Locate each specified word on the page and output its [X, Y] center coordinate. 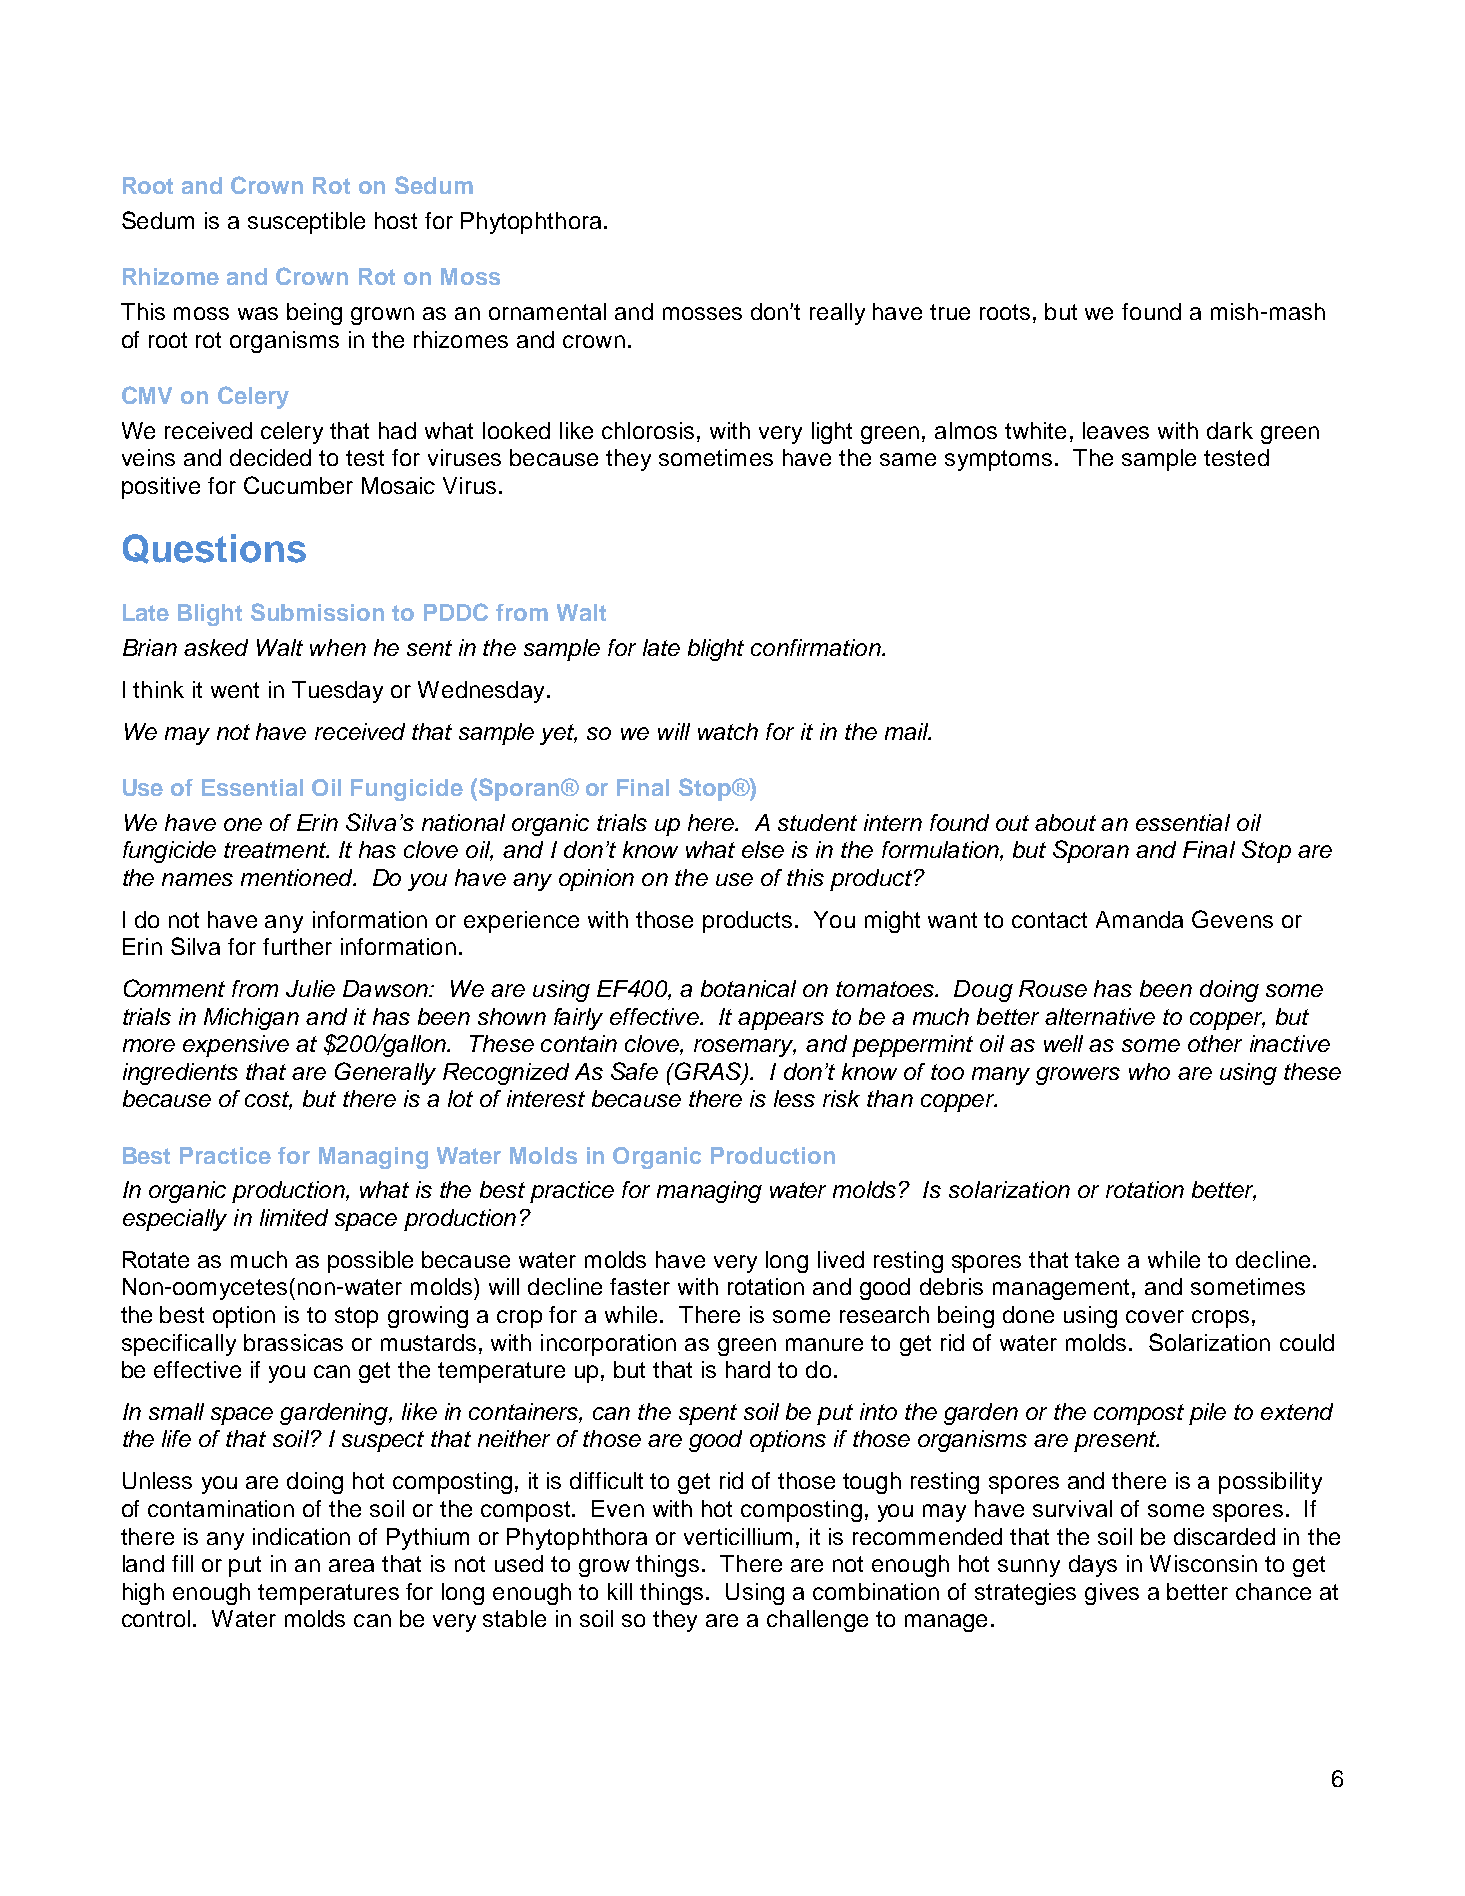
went [235, 690]
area [351, 1565]
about [1065, 822]
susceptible [306, 223]
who [1149, 1071]
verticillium [738, 1536]
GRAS [708, 1072]
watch [728, 731]
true [950, 312]
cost [268, 1100]
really [837, 314]
